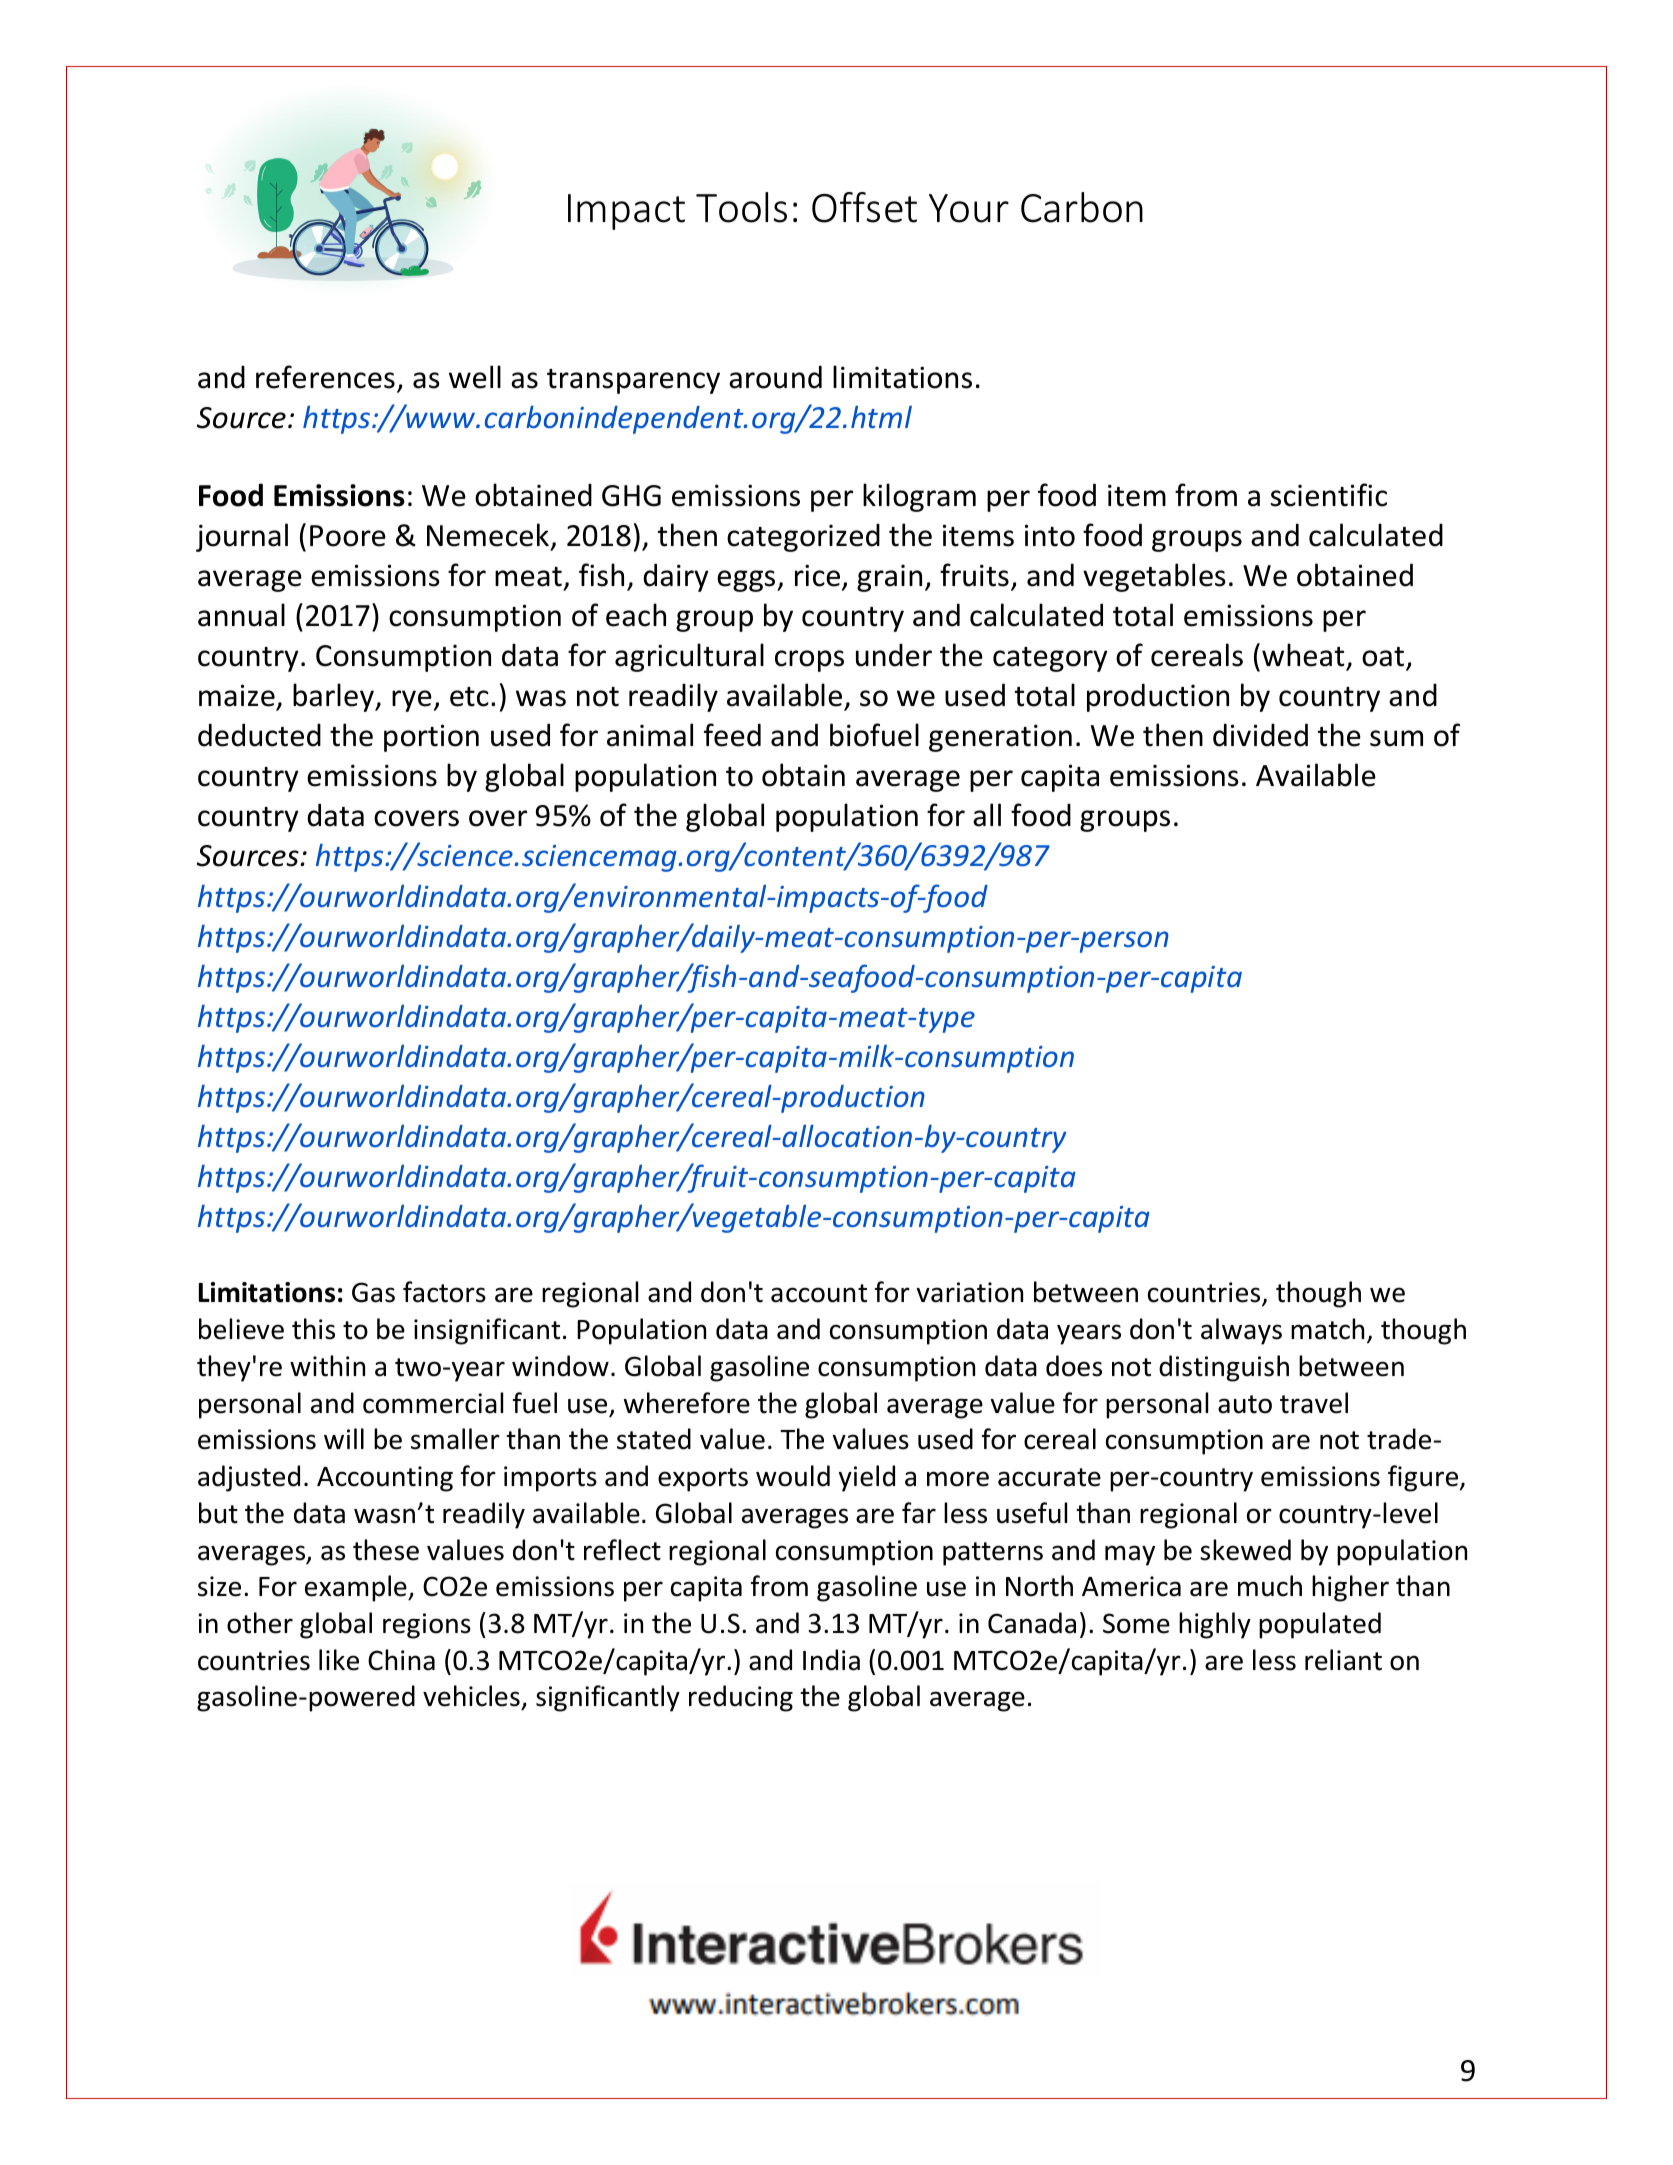 The width and height of the page is (1673, 2165). Describe the element at coordinates (819, 576) in the page. I see `rice` at that location.
